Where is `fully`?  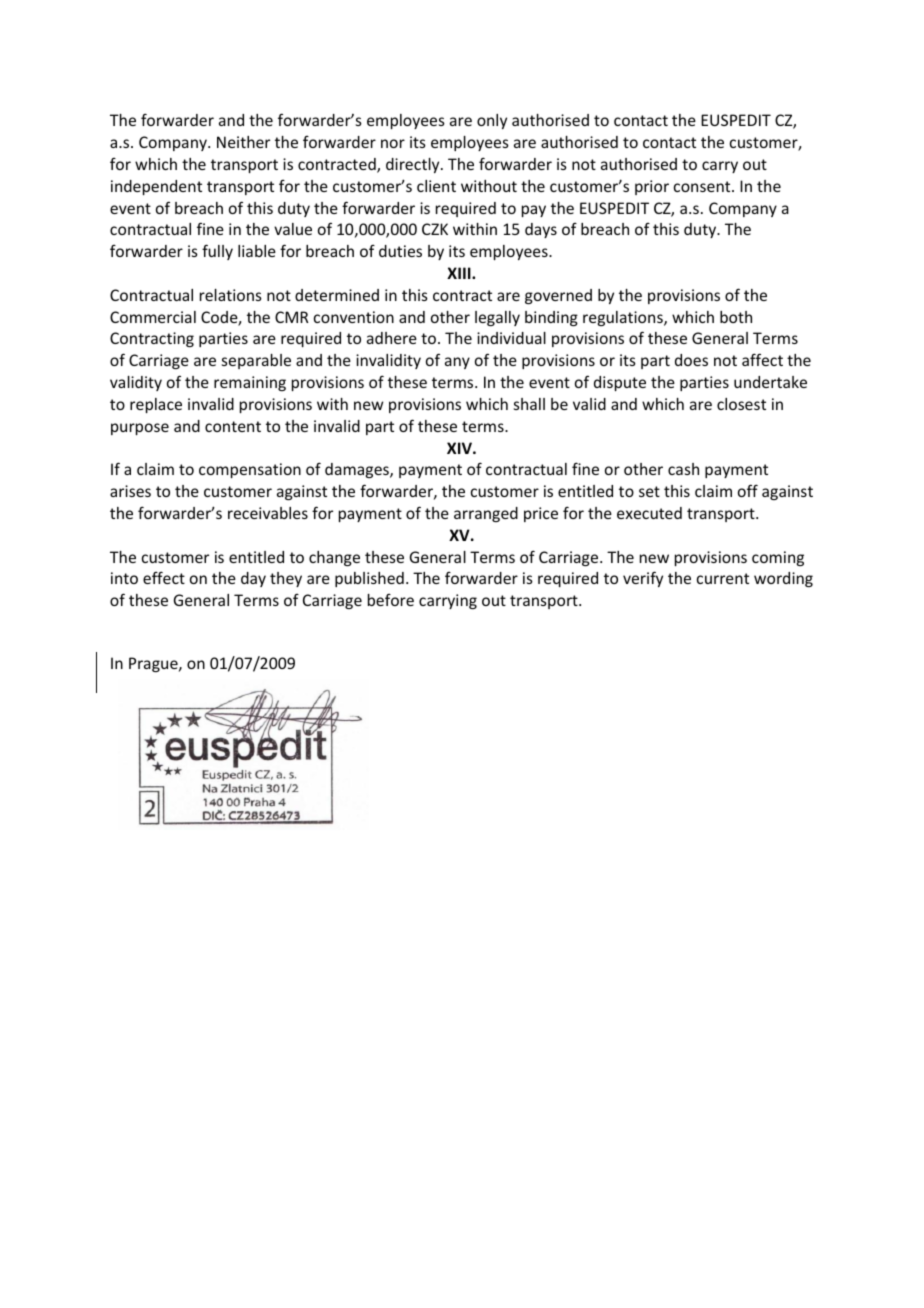 fully is located at coordinates (217, 252).
